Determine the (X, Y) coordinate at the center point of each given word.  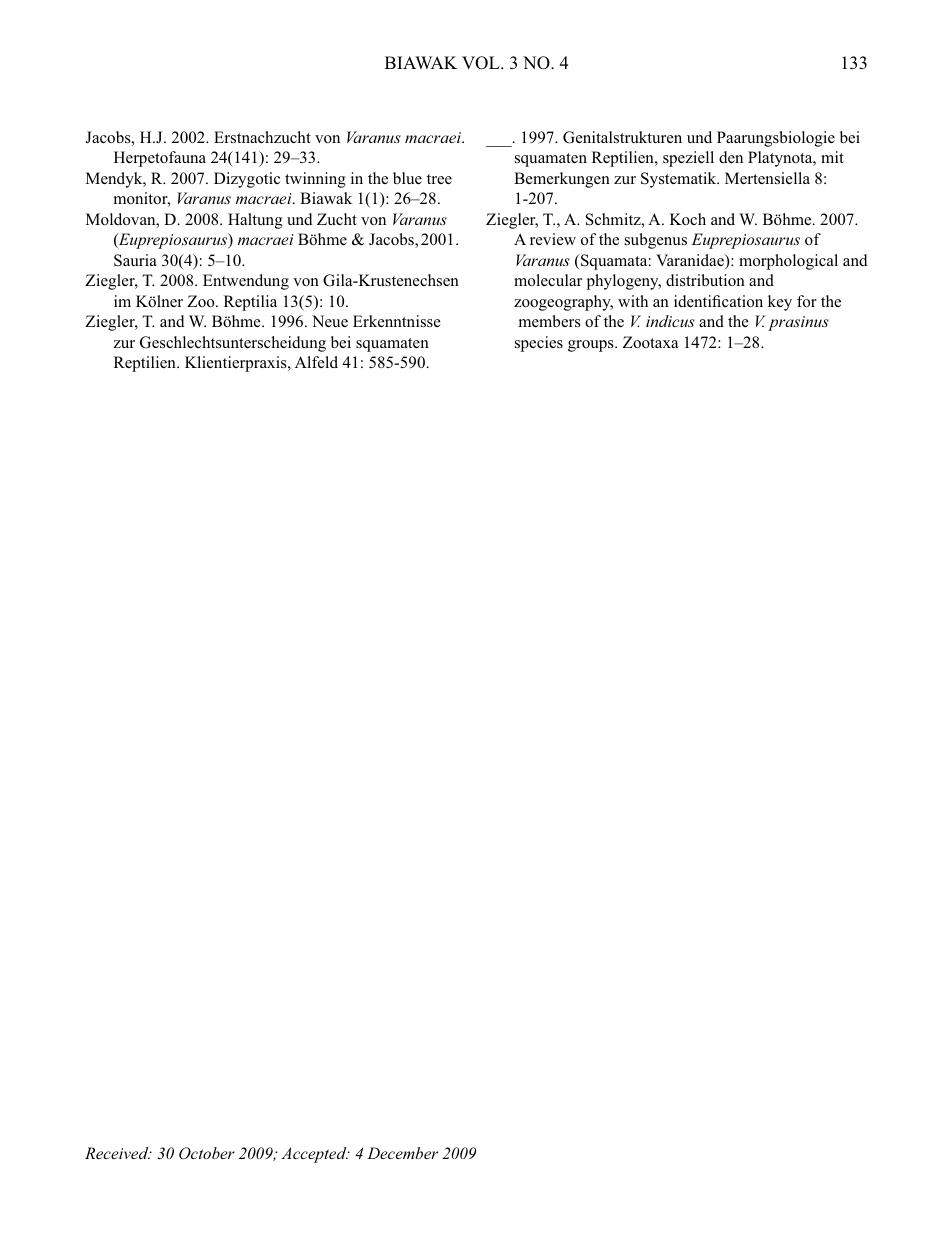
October (207, 1153)
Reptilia (250, 303)
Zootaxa (650, 342)
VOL (482, 63)
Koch (688, 219)
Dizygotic (247, 180)
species (539, 344)
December (402, 1153)
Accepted (315, 1155)
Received (118, 1153)
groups (592, 346)
